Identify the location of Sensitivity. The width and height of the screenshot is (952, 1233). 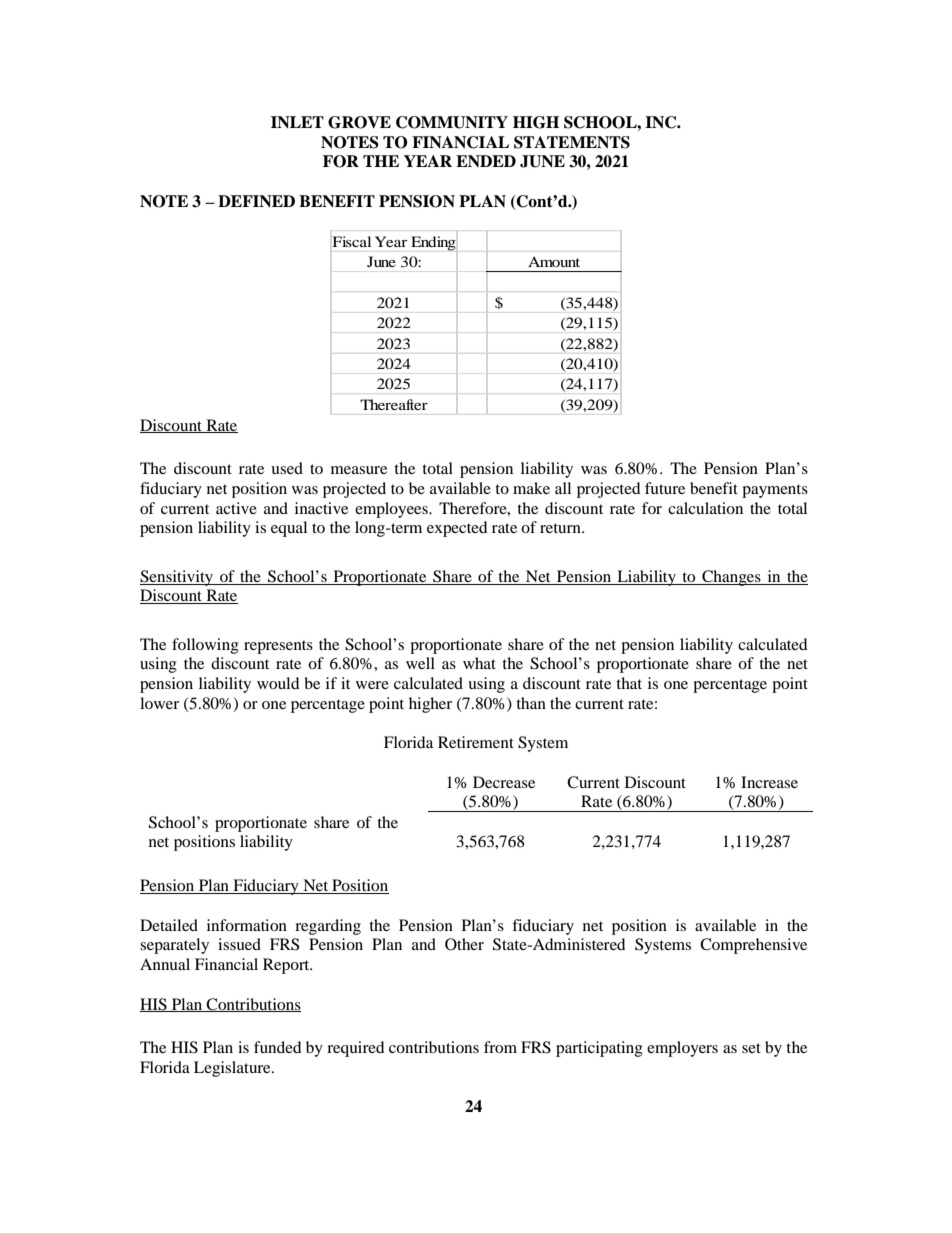
(178, 578).
